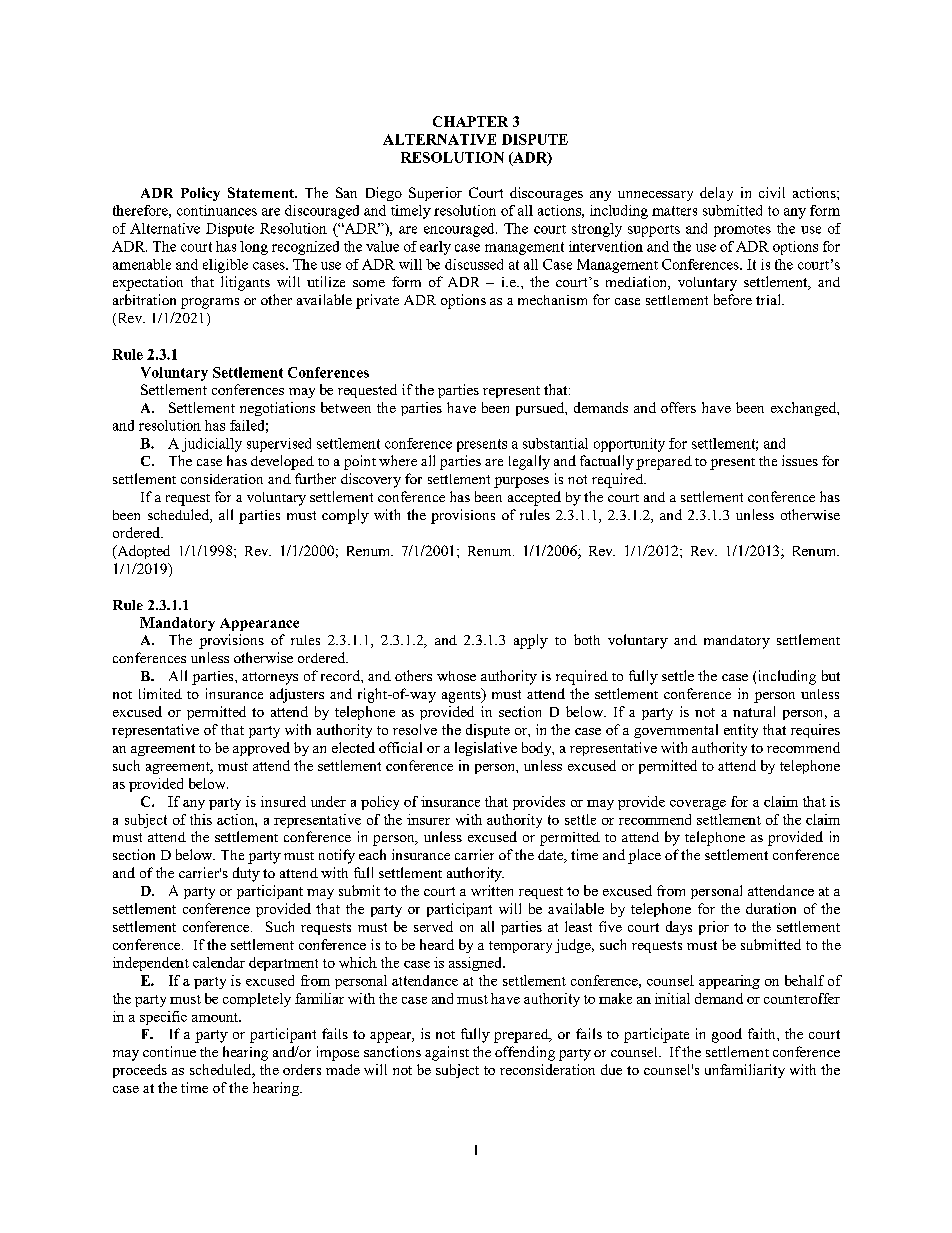 The image size is (952, 1233). What do you see at coordinates (678, 407) in the screenshot?
I see `offers` at bounding box center [678, 407].
